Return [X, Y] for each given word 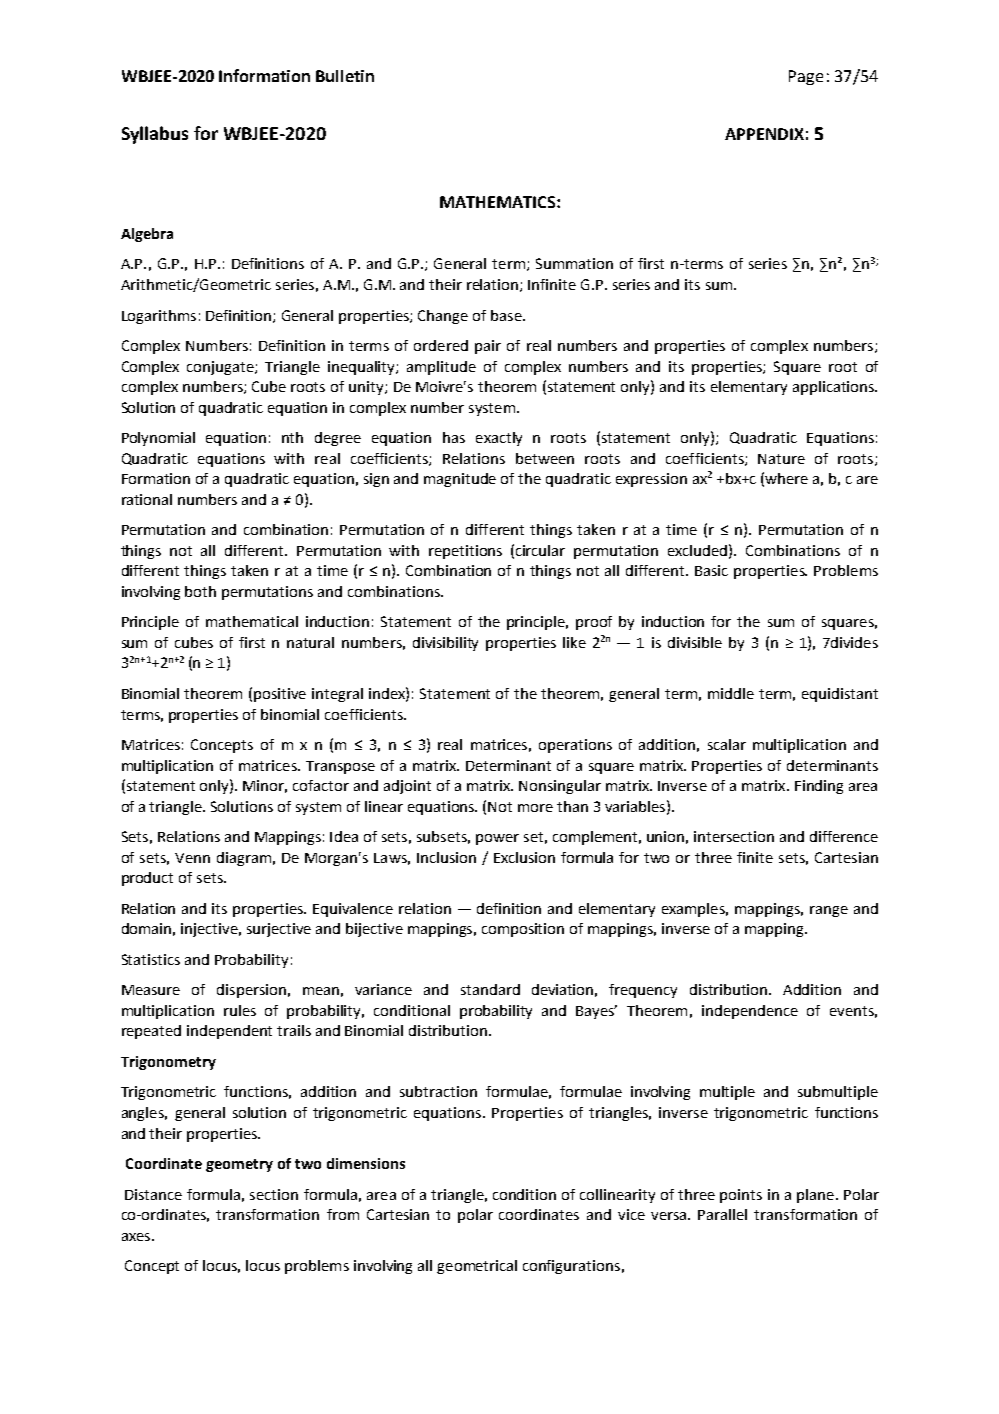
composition [523, 930]
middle [731, 693]
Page [806, 77]
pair [488, 347]
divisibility [445, 644]
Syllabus [155, 135]
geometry [239, 1165]
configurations [571, 1267]
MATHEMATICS [499, 202]
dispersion [251, 991]
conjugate [221, 368]
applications [834, 388]
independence [750, 1012]
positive [280, 695]
